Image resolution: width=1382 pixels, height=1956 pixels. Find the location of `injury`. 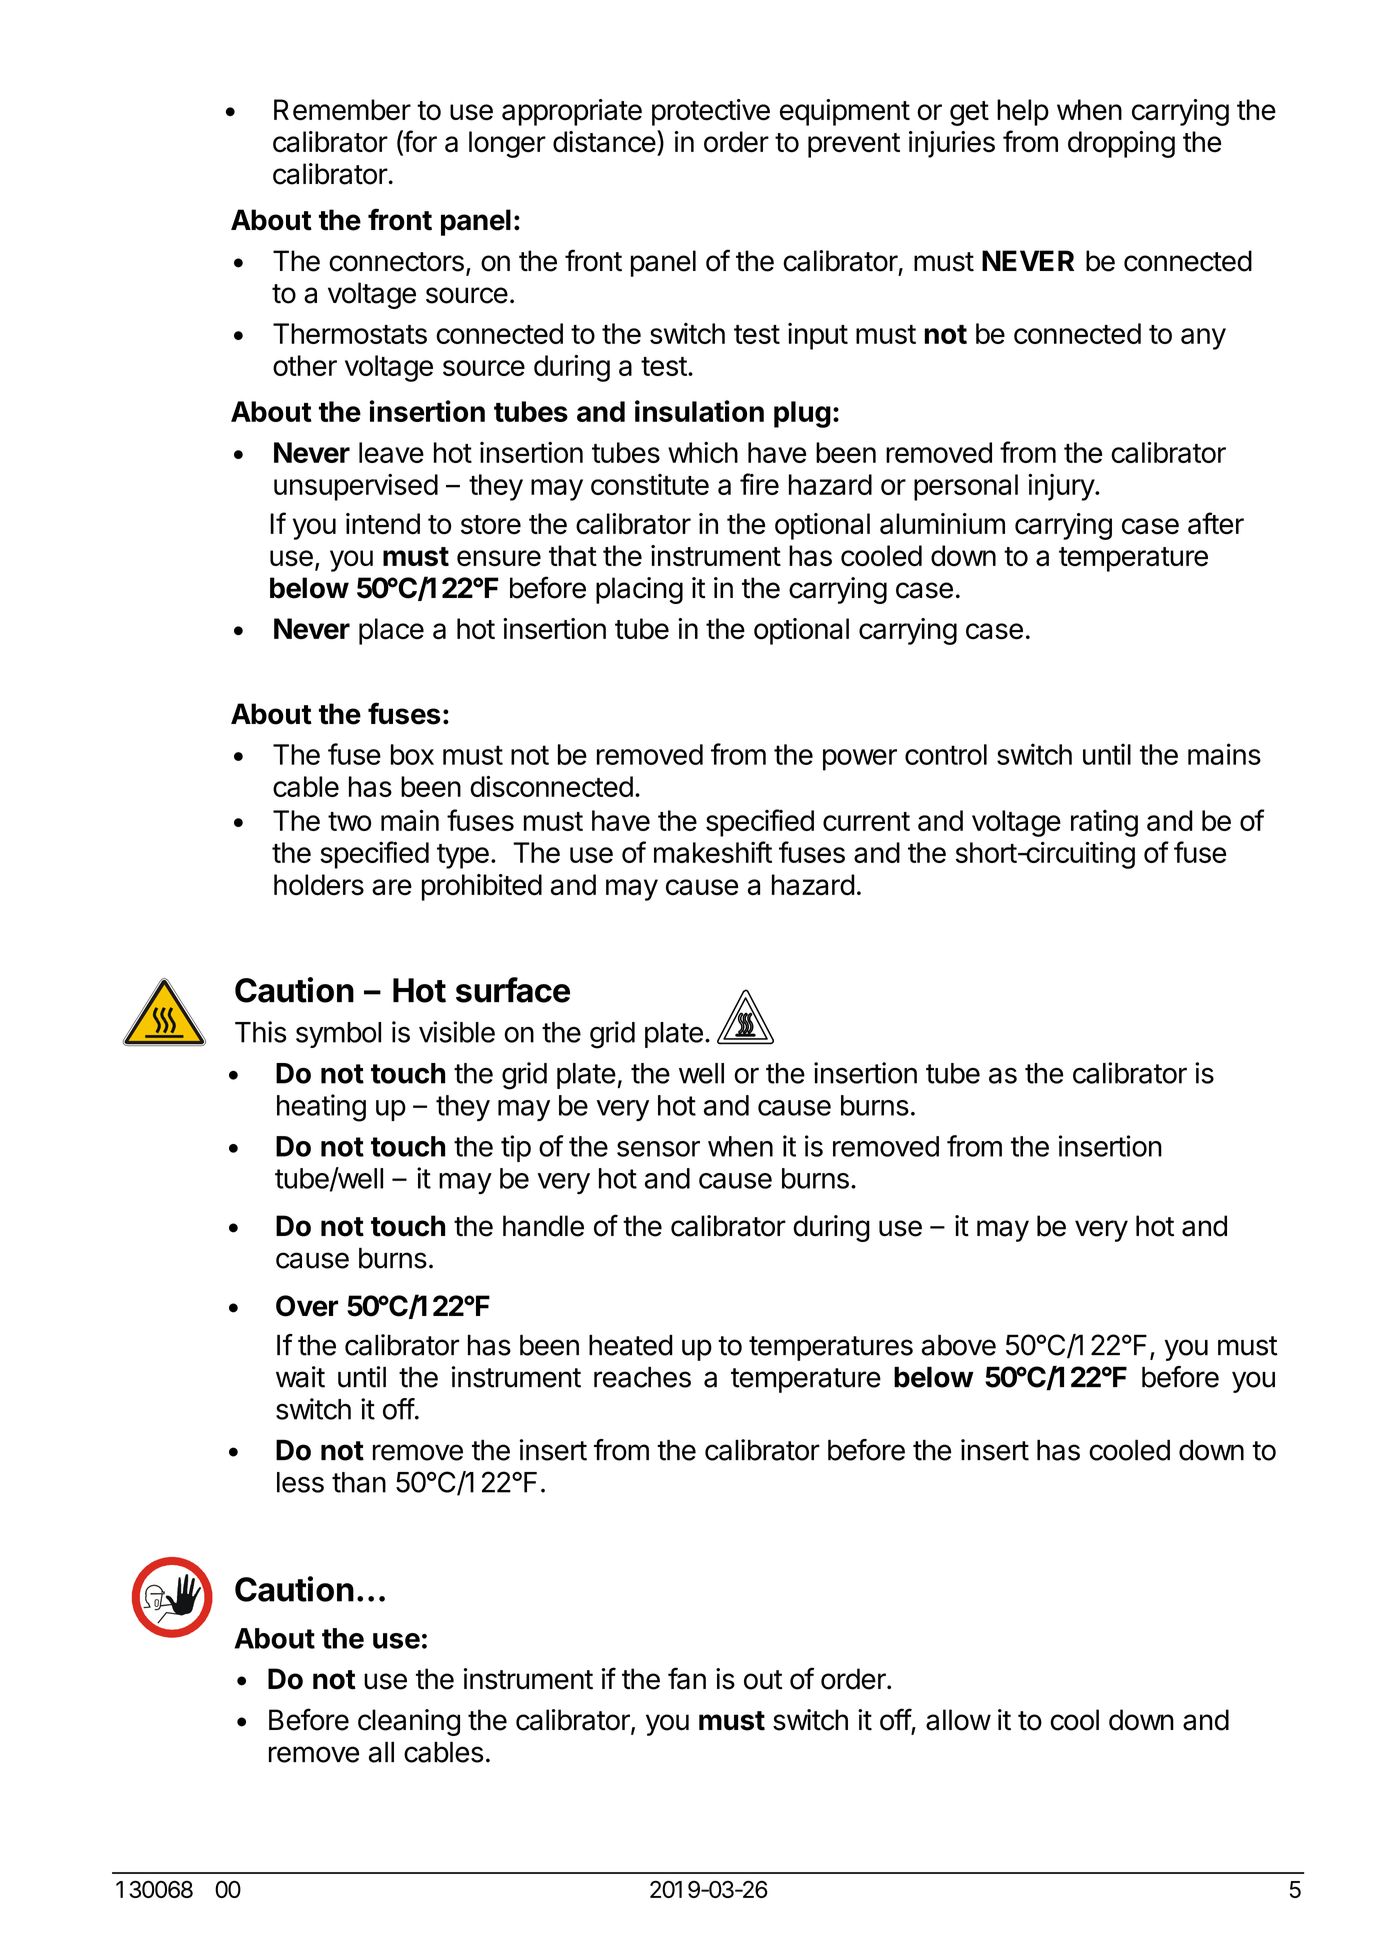

injury is located at coordinates (1062, 487).
